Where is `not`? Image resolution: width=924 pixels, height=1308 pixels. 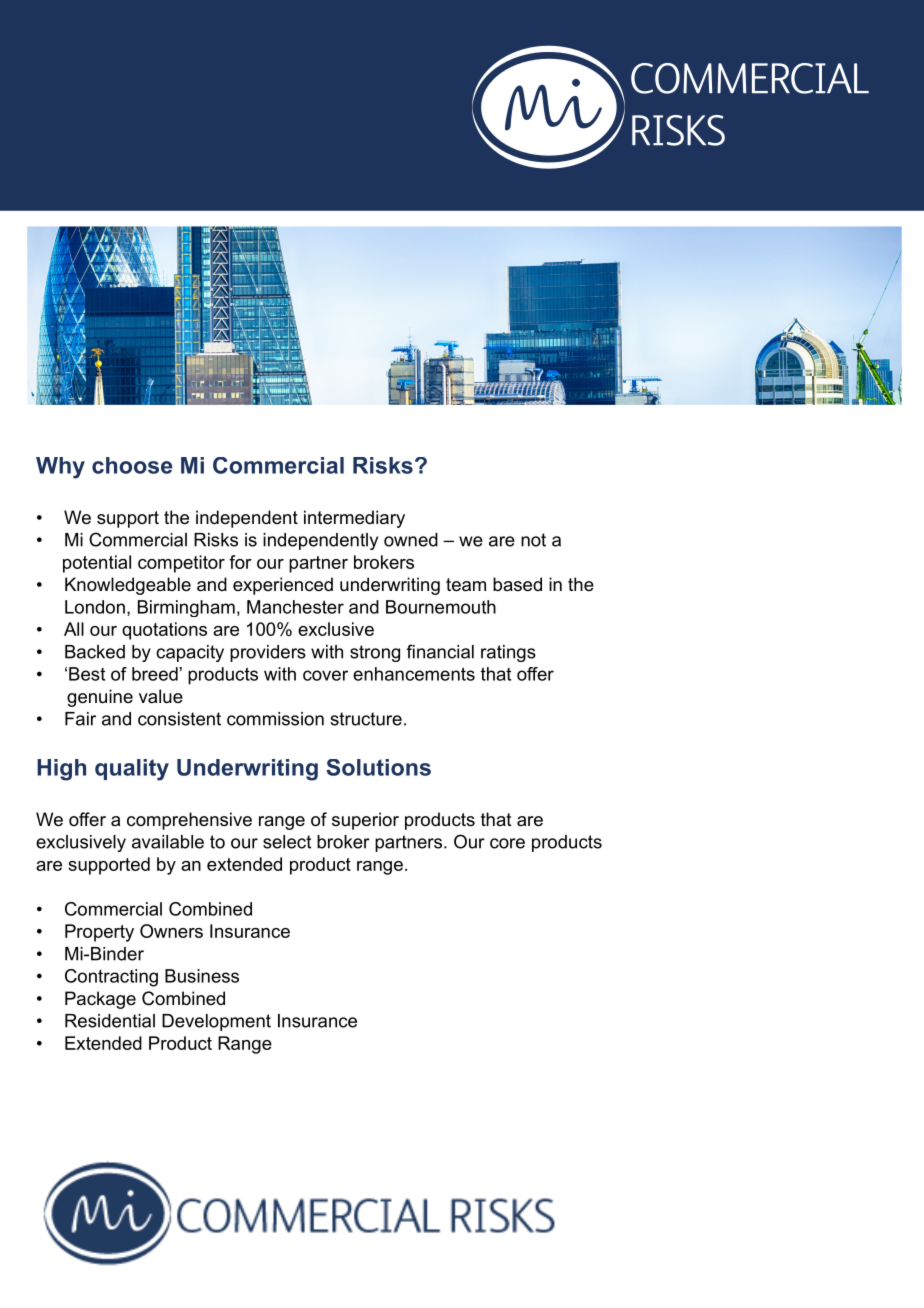 not is located at coordinates (533, 540).
